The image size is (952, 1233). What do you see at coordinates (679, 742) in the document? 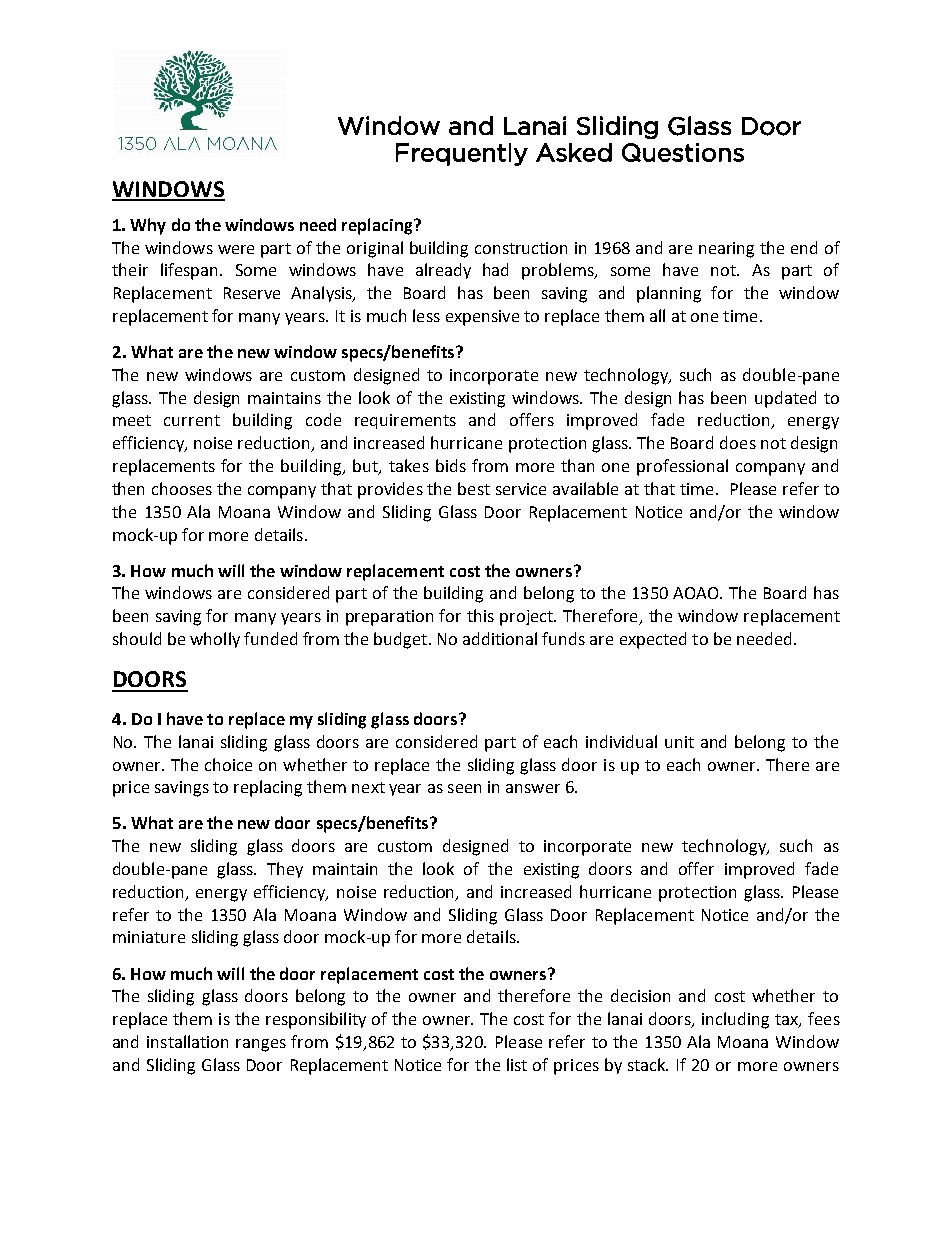
I see `unit` at bounding box center [679, 742].
